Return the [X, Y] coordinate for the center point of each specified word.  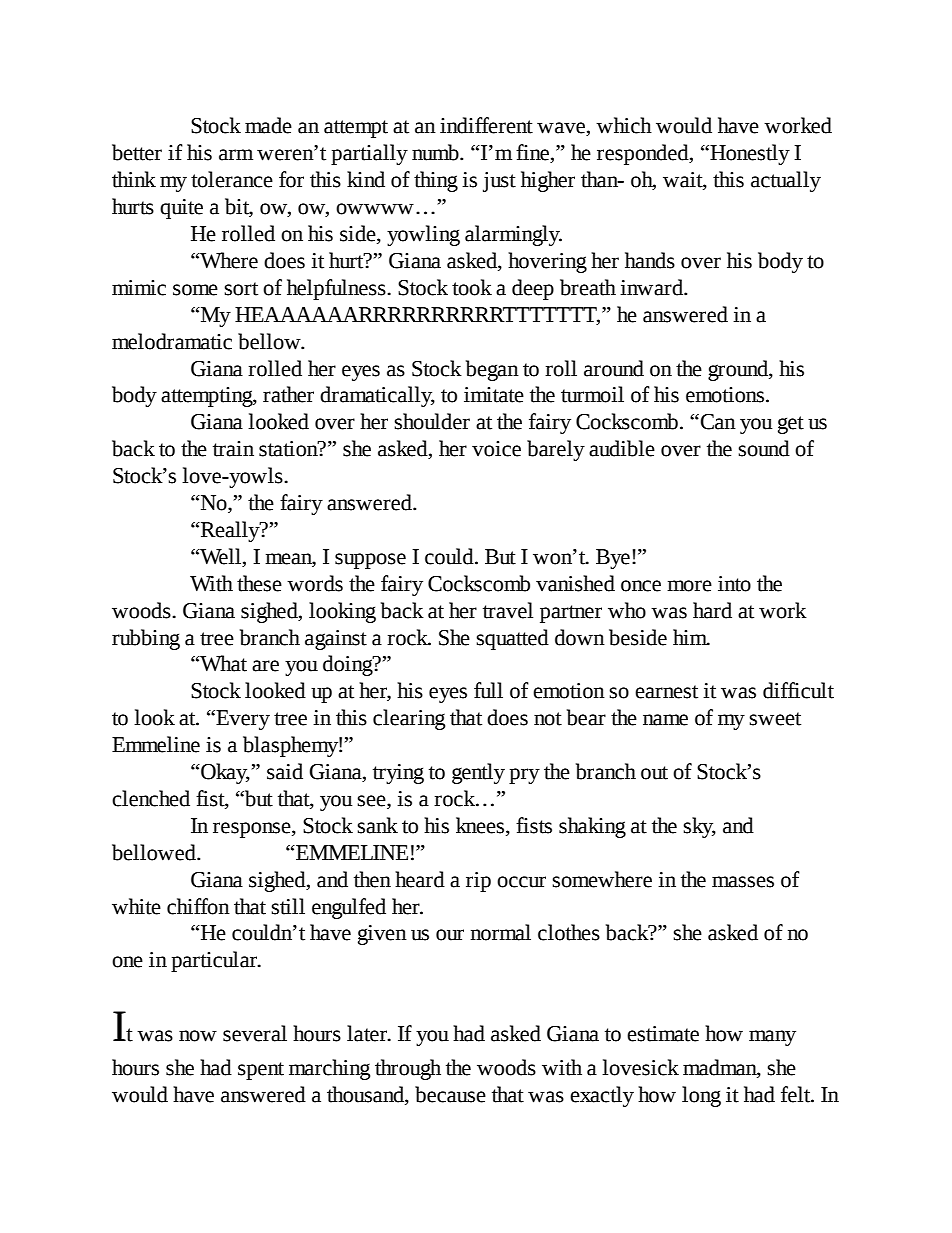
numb [436, 152]
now [198, 1036]
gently [478, 773]
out [654, 773]
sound [764, 448]
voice [496, 449]
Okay [224, 773]
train [233, 449]
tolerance [232, 179]
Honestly [749, 154]
